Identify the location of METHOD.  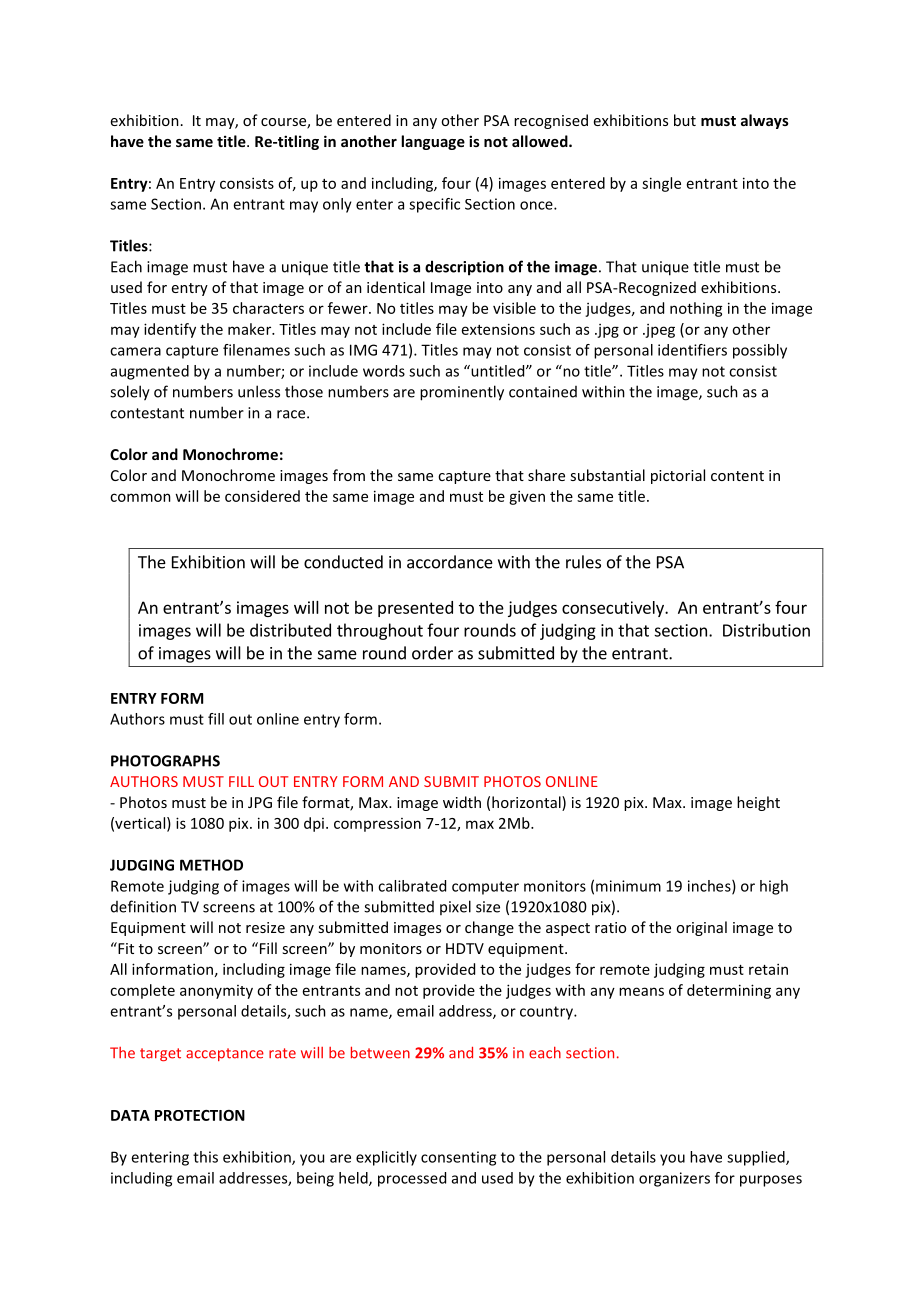
(211, 865).
